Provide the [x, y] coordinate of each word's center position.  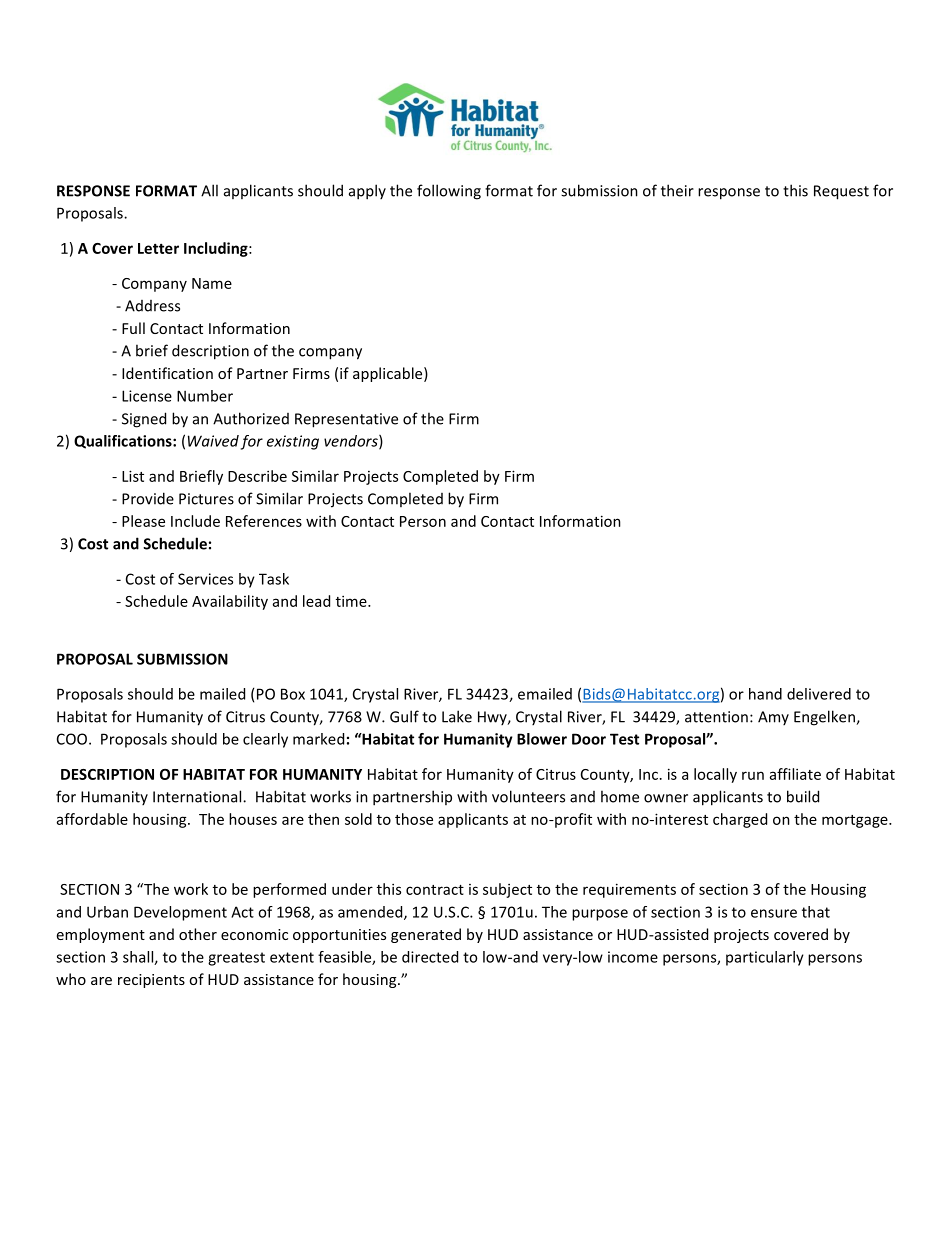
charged [740, 820]
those [414, 819]
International [198, 796]
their [677, 190]
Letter [158, 248]
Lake [457, 716]
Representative [346, 420]
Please [143, 521]
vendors [352, 442]
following [449, 192]
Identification [167, 373]
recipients [151, 981]
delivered [819, 694]
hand [765, 694]
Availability [230, 602]
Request [841, 192]
